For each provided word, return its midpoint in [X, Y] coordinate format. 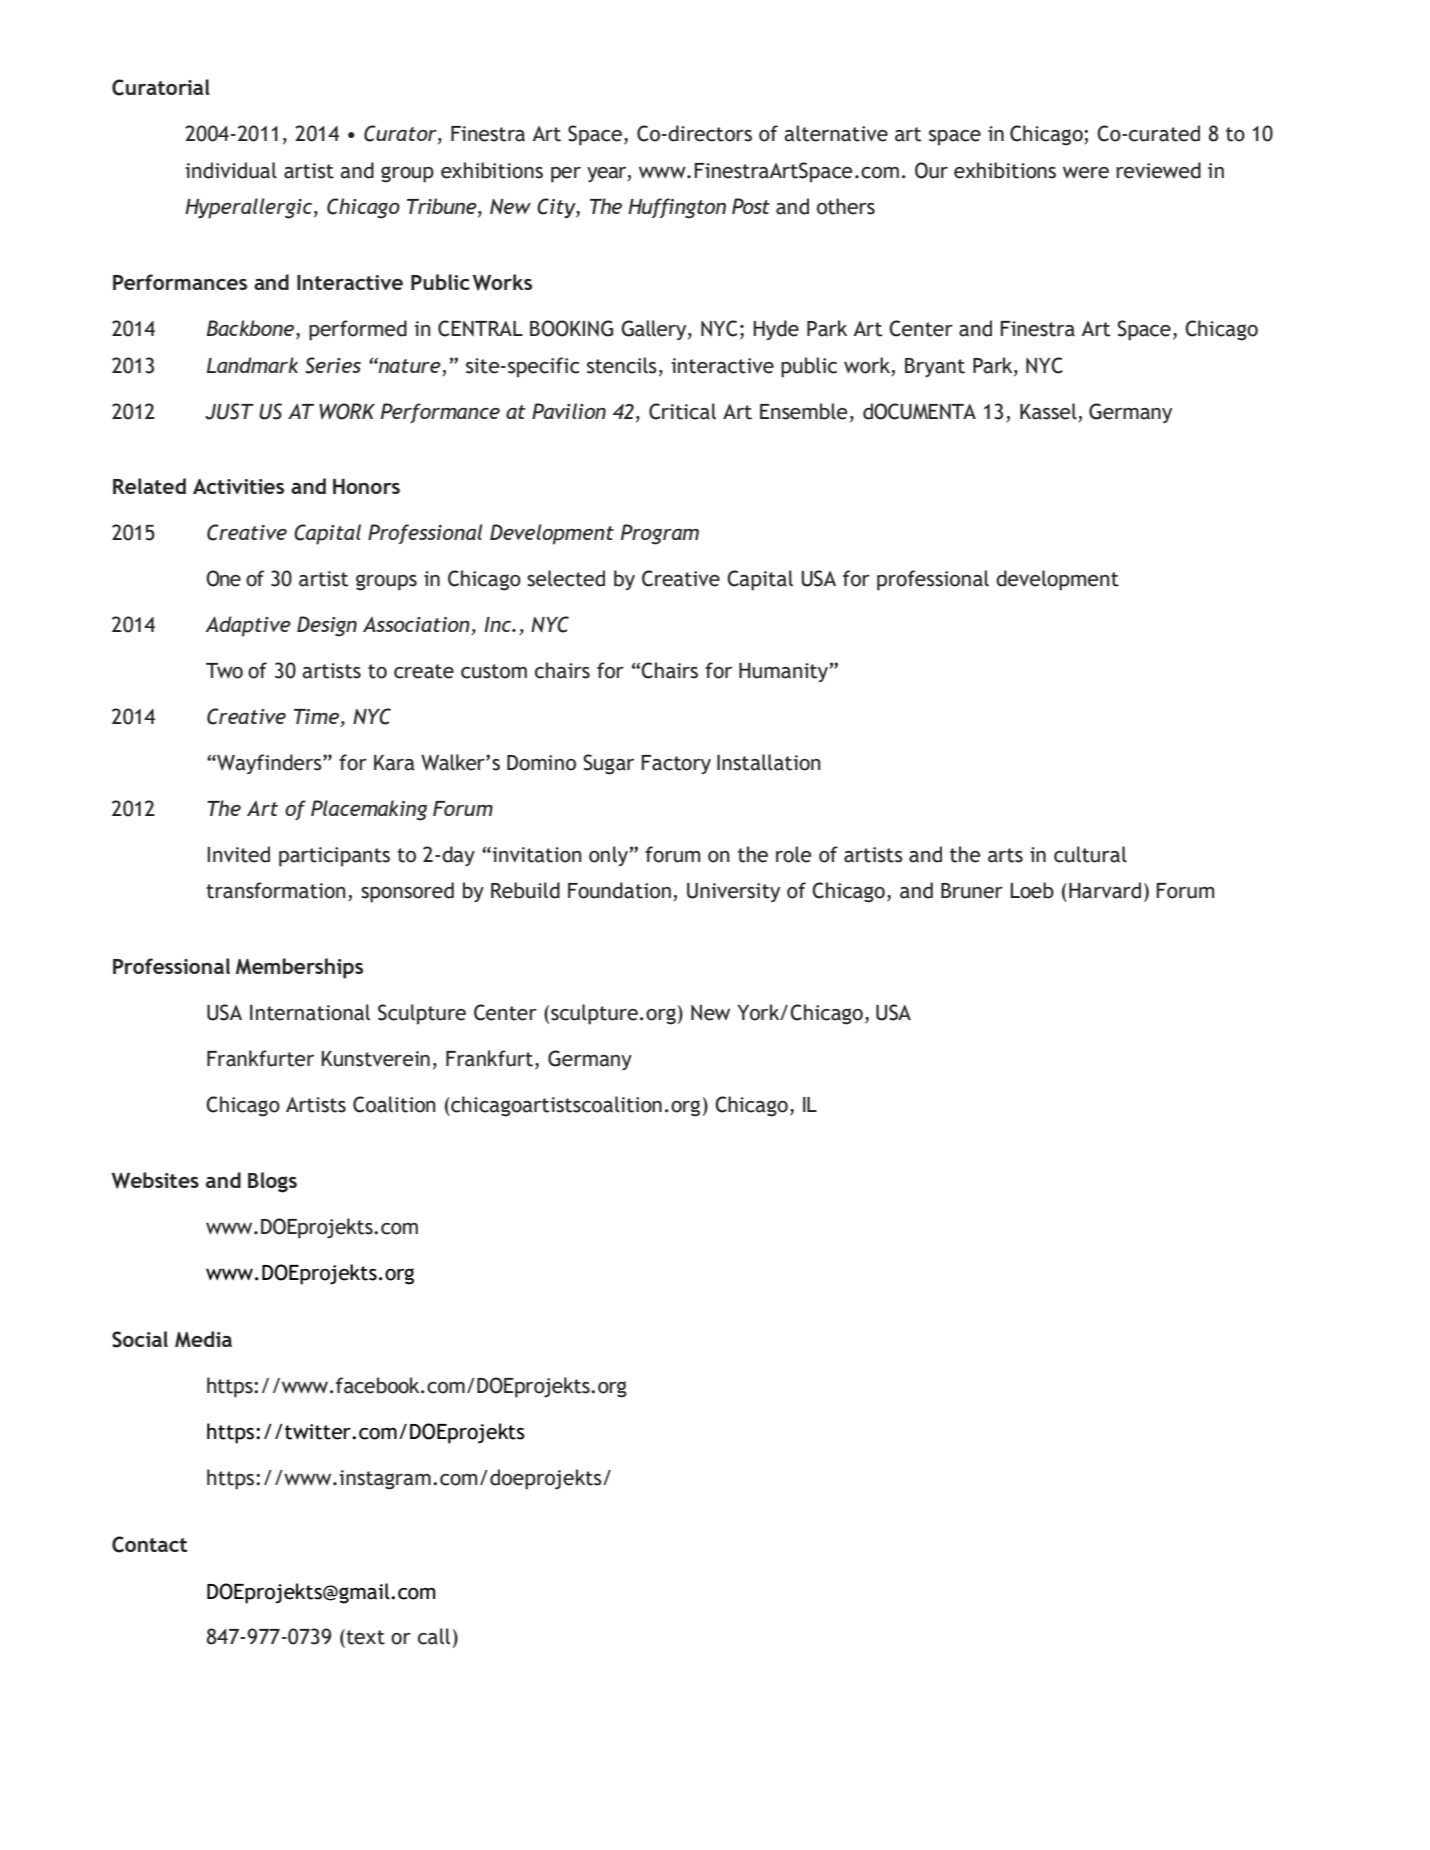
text [365, 1637]
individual [231, 170]
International [310, 1012]
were [1086, 173]
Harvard [1105, 890]
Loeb [1032, 890]
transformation [276, 890]
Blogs [272, 1182]
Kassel [1048, 411]
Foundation [619, 890]
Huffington [677, 208]
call [434, 1636]
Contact [149, 1544]
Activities [238, 486]
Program [660, 534]
